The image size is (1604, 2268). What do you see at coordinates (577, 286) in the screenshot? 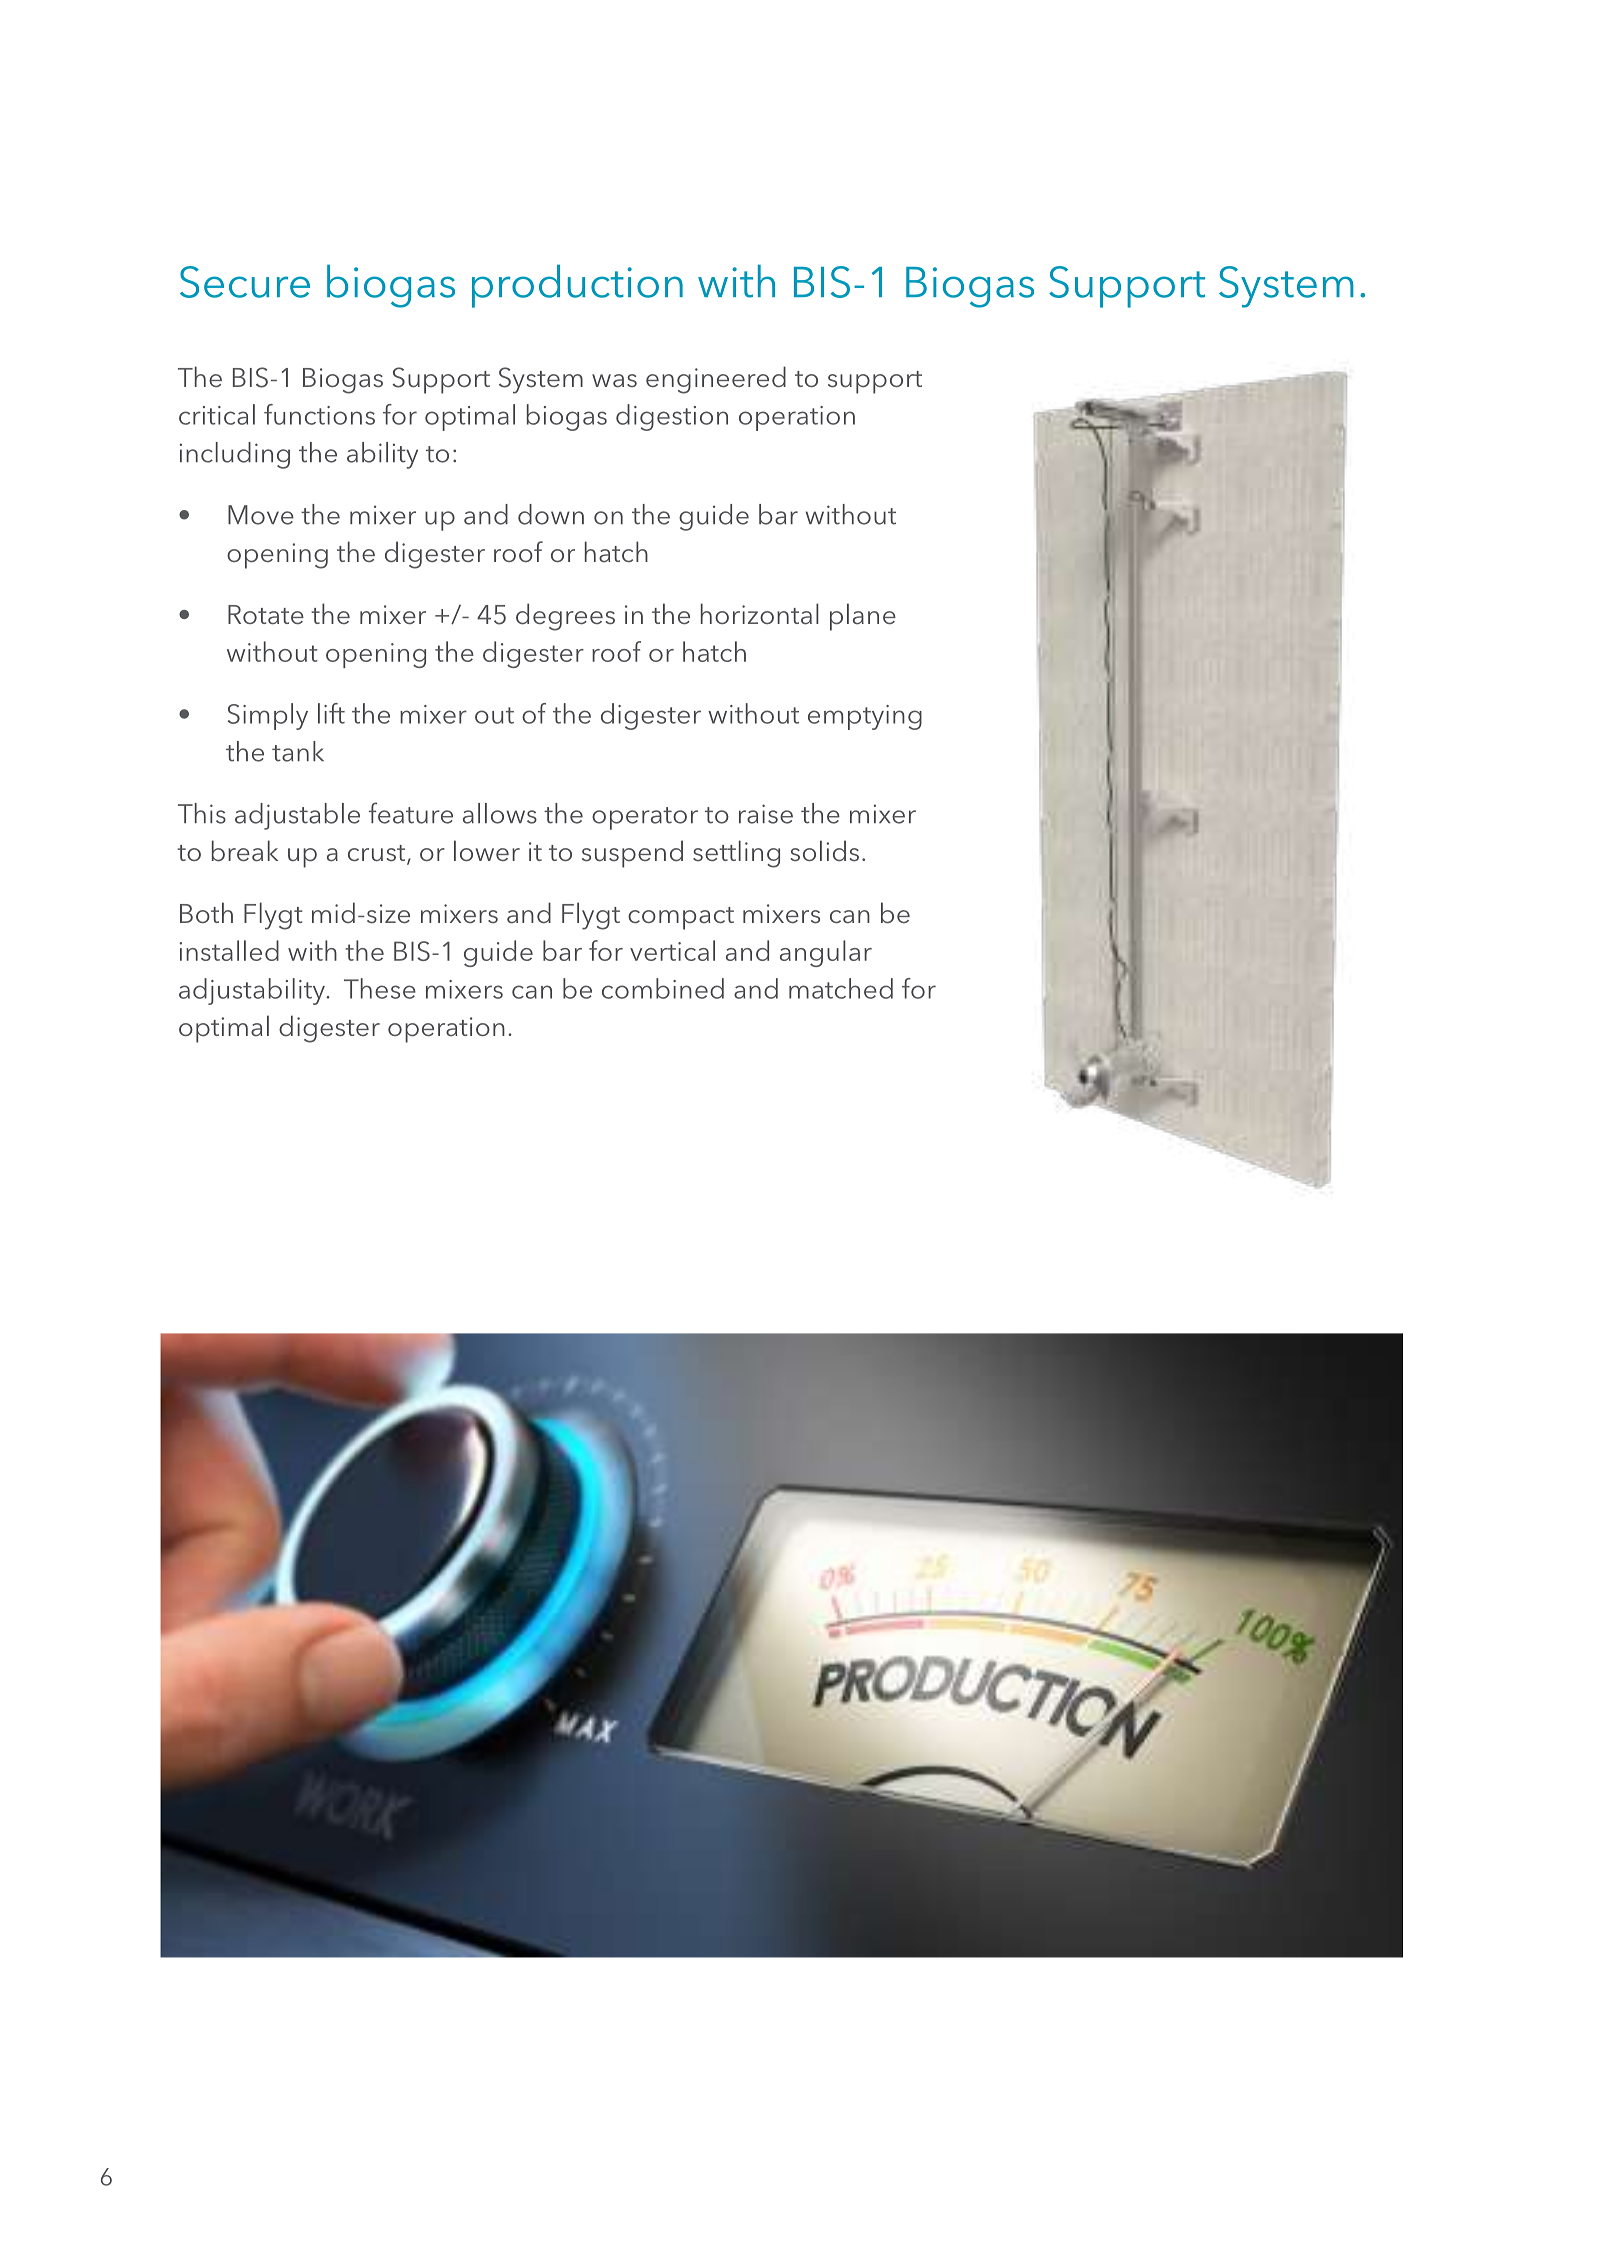
I see `production` at bounding box center [577, 286].
